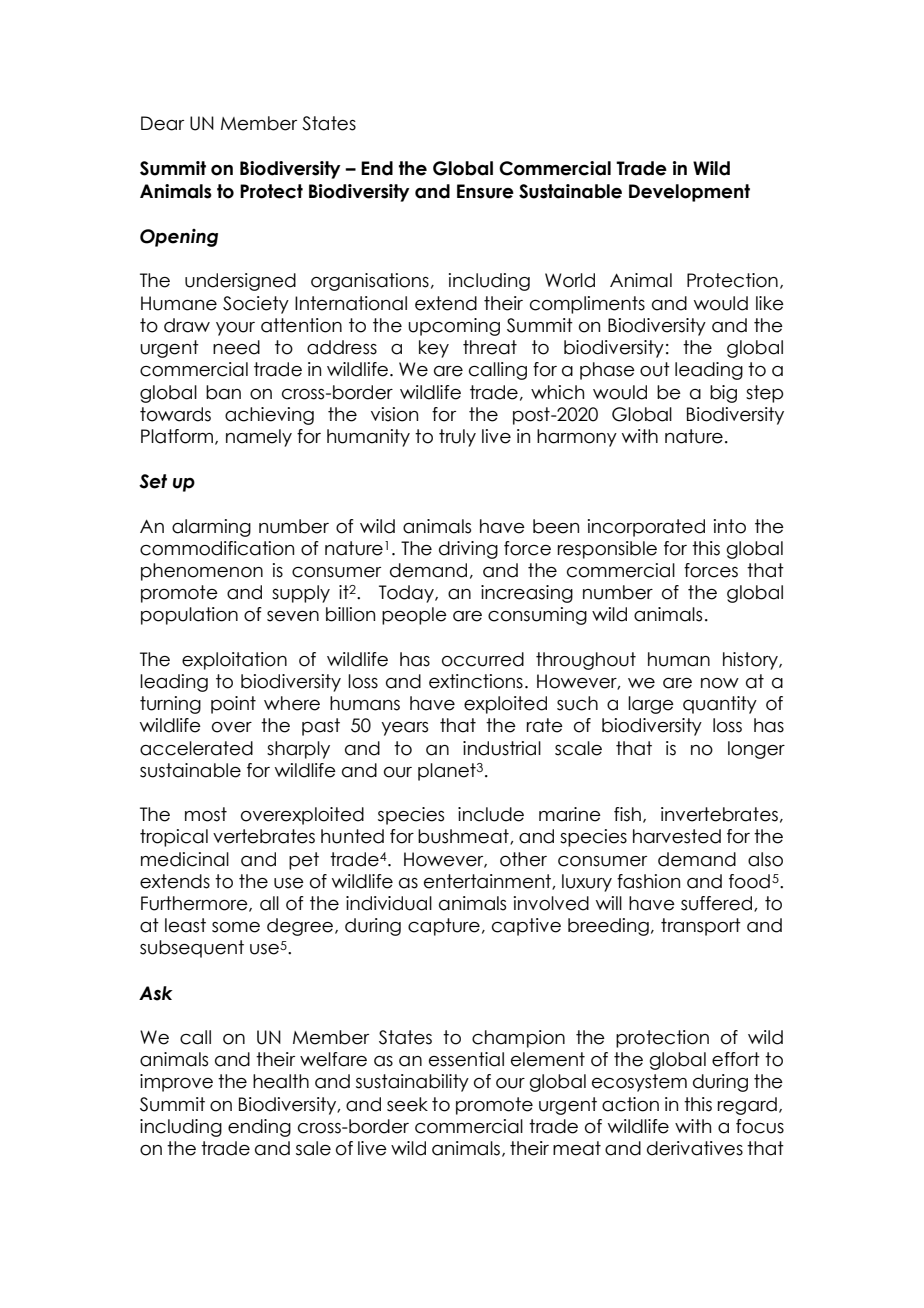 This image has height=1308, width=924. Describe the element at coordinates (485, 191) in the image. I see `Ensure` at that location.
